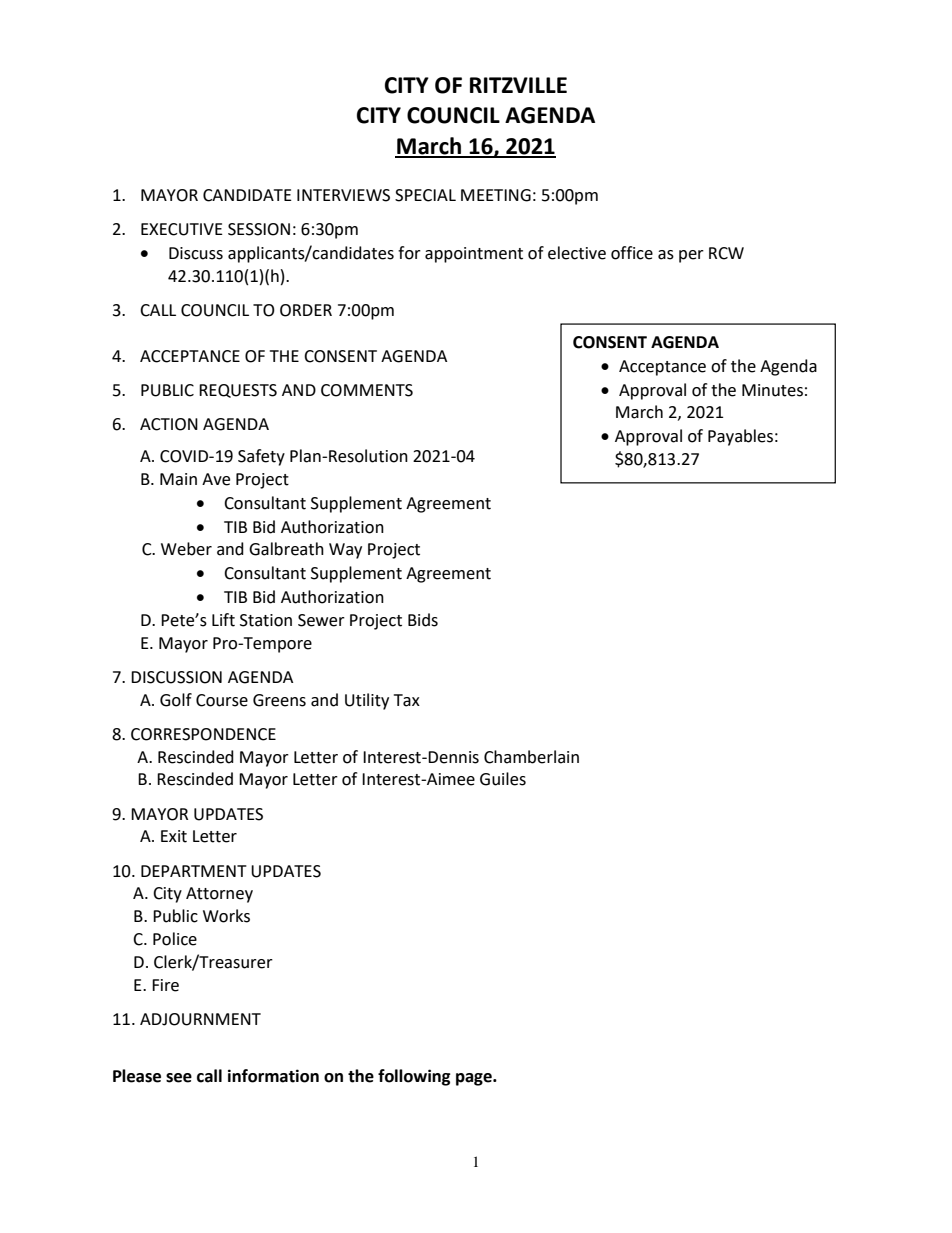  What do you see at coordinates (273, 1076) in the screenshot?
I see `information` at bounding box center [273, 1076].
